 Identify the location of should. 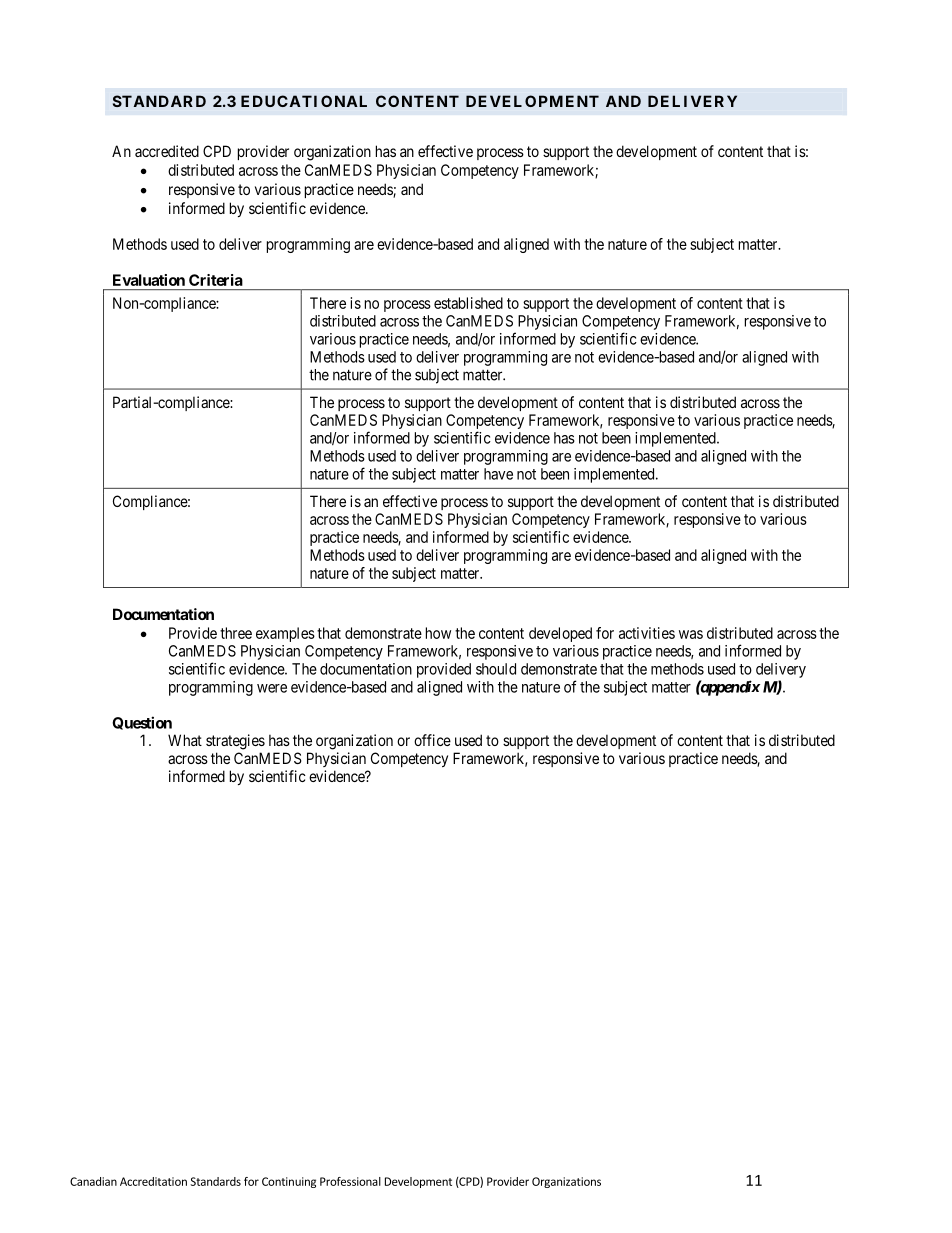
(496, 669).
